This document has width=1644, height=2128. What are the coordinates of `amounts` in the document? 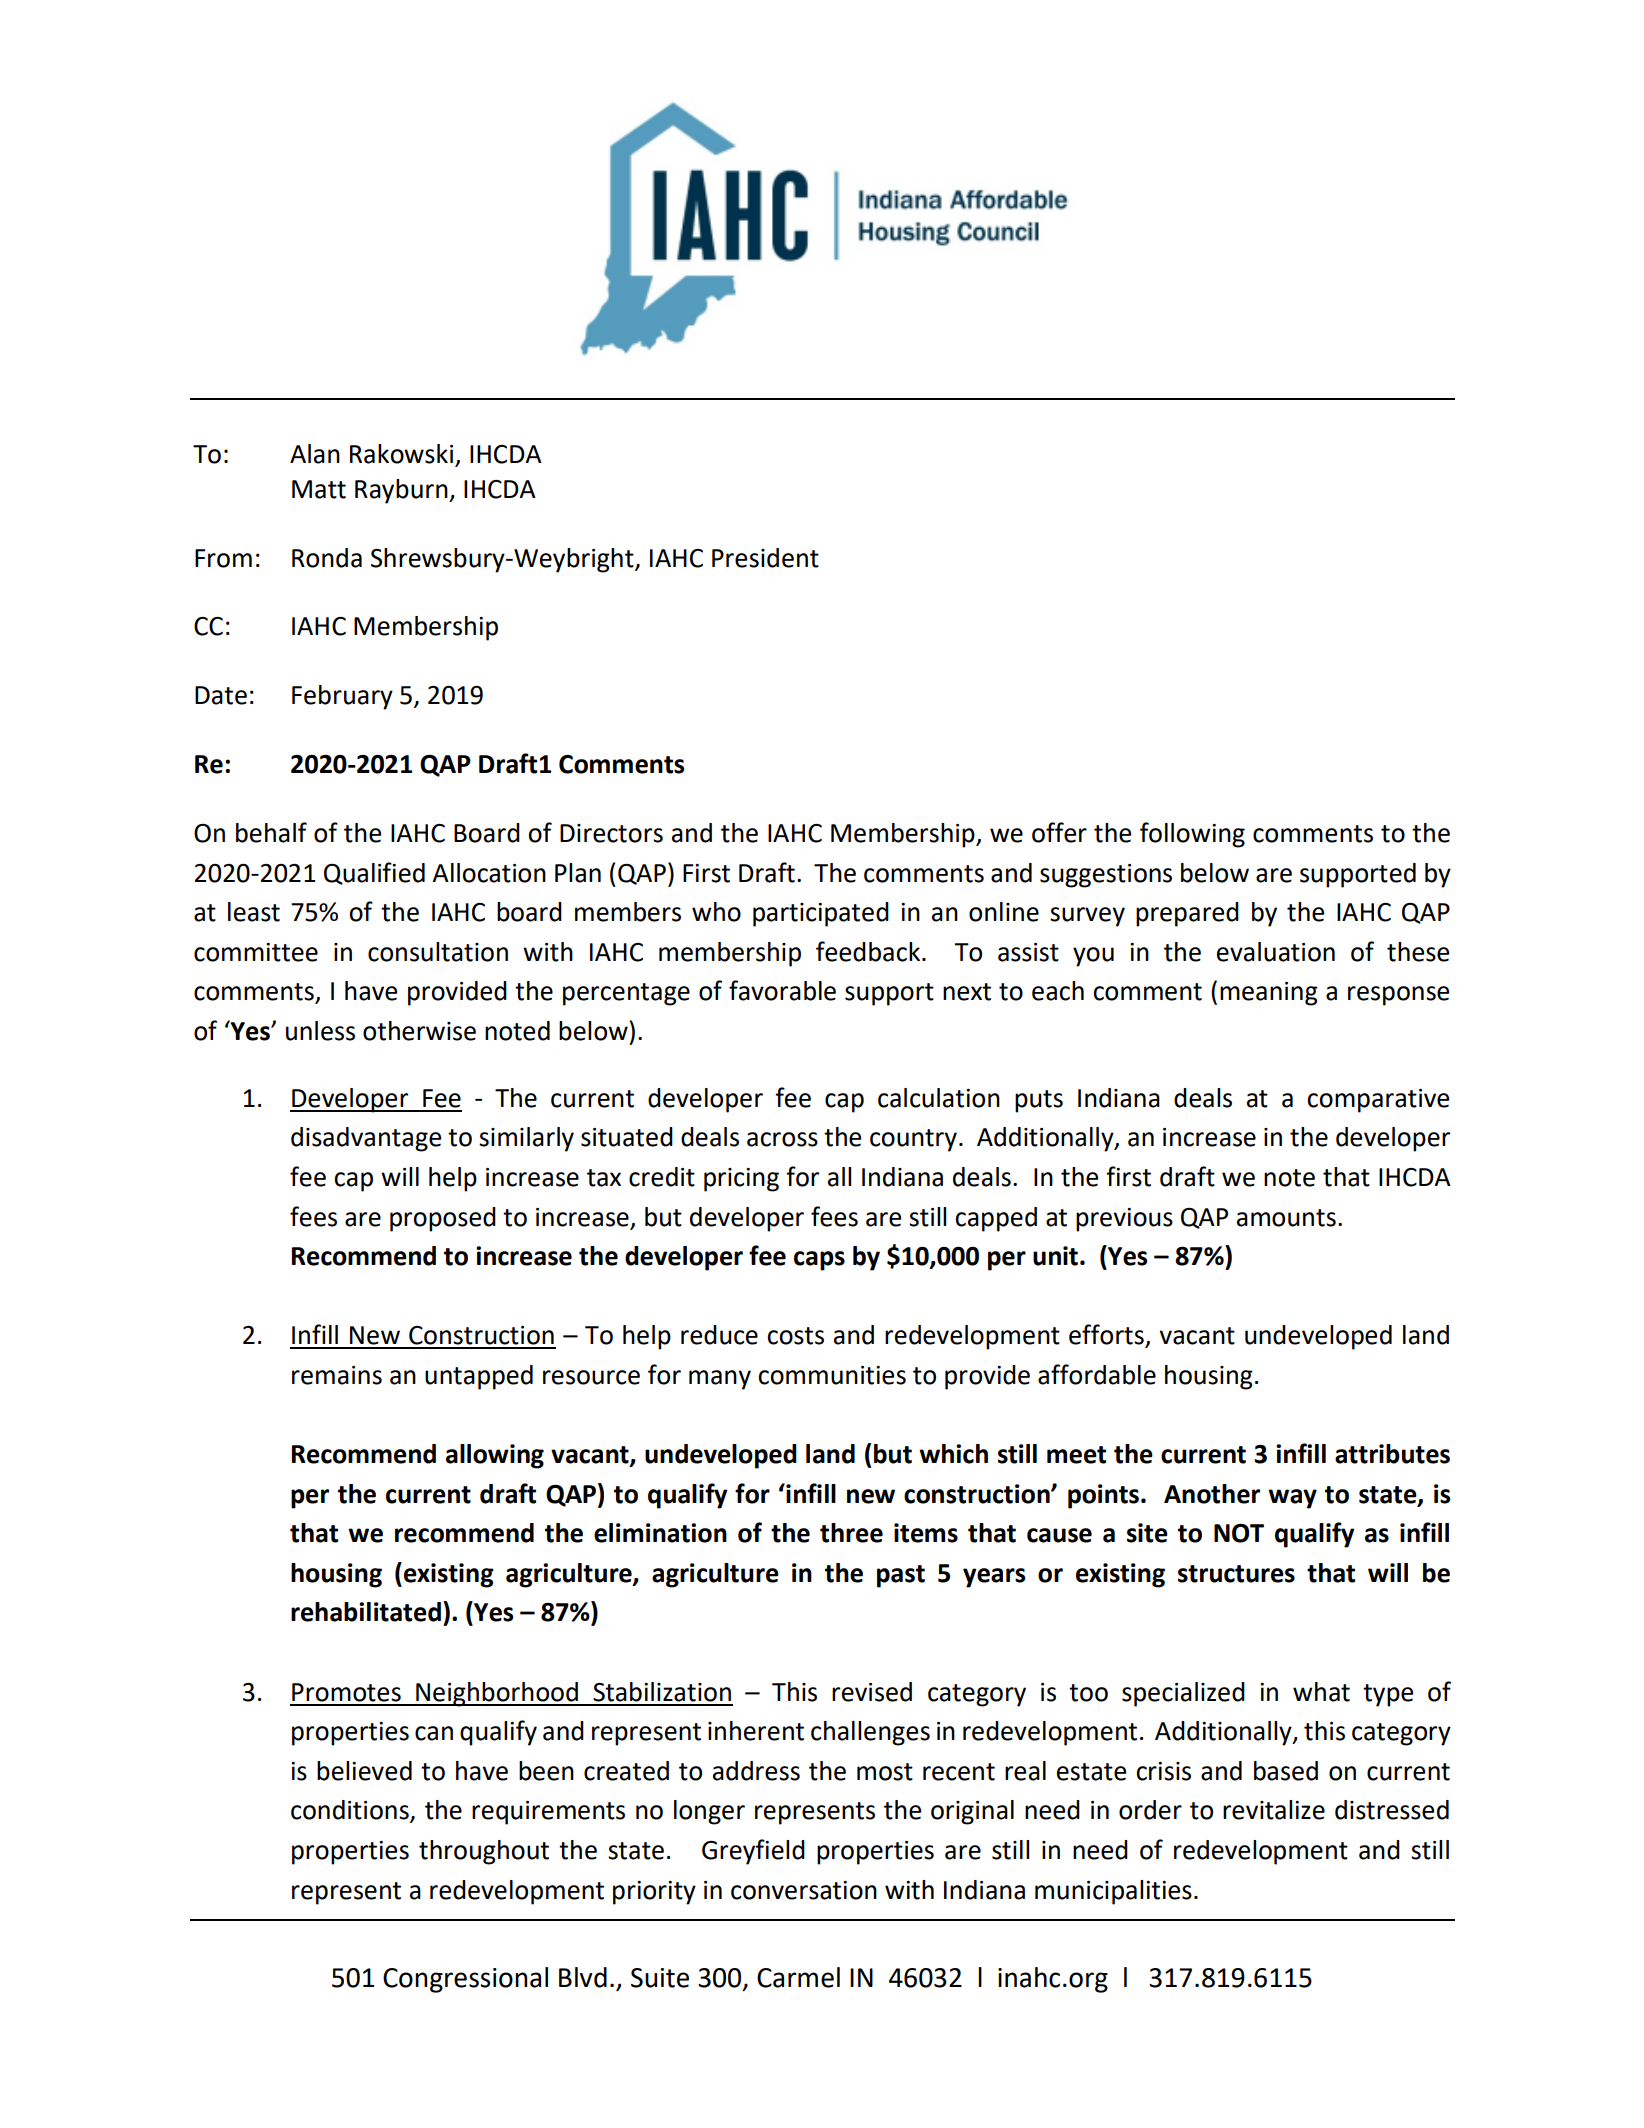 It's located at (1286, 1218).
